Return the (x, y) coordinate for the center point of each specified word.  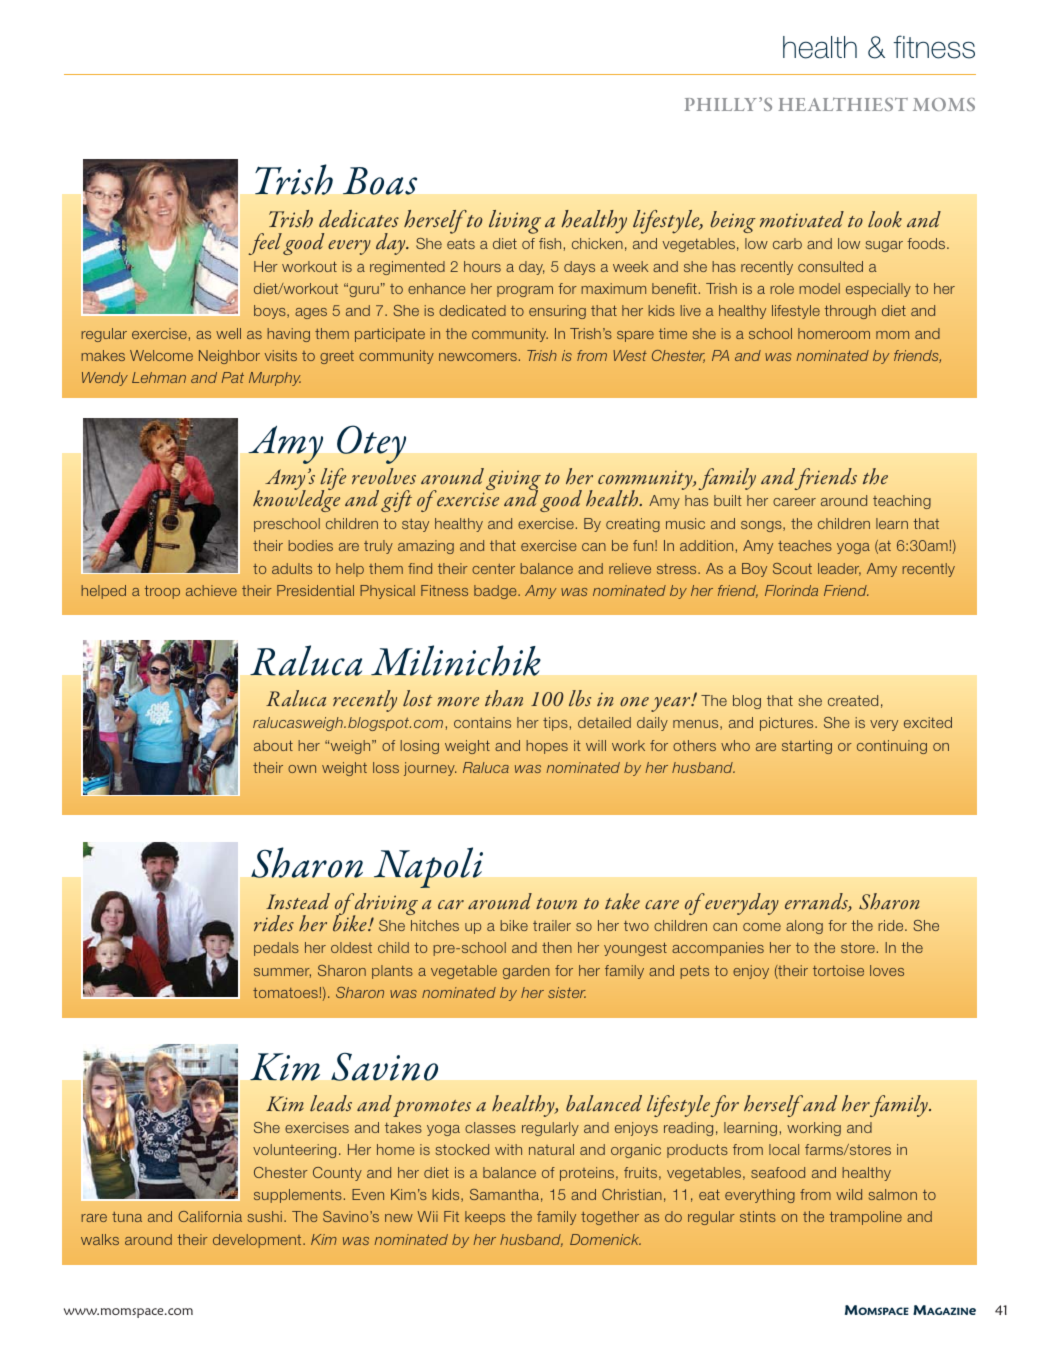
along (804, 927)
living (515, 222)
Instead (298, 901)
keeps (485, 1218)
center (493, 569)
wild (849, 1194)
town (556, 904)
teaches (805, 545)
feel (265, 244)
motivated (802, 219)
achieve (211, 590)
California (210, 1216)
